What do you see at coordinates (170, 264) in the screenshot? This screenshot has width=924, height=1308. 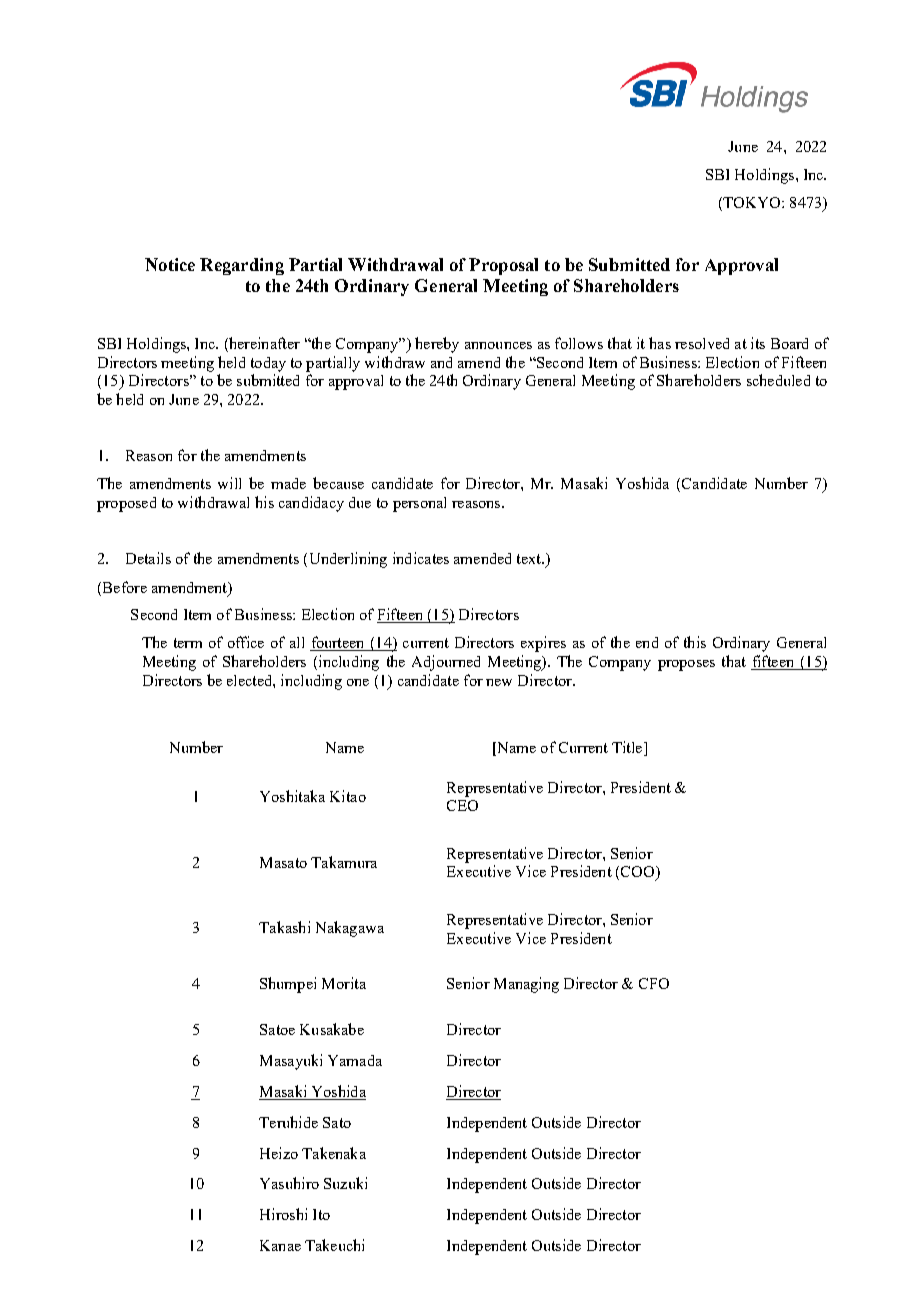 I see `Notice` at bounding box center [170, 264].
